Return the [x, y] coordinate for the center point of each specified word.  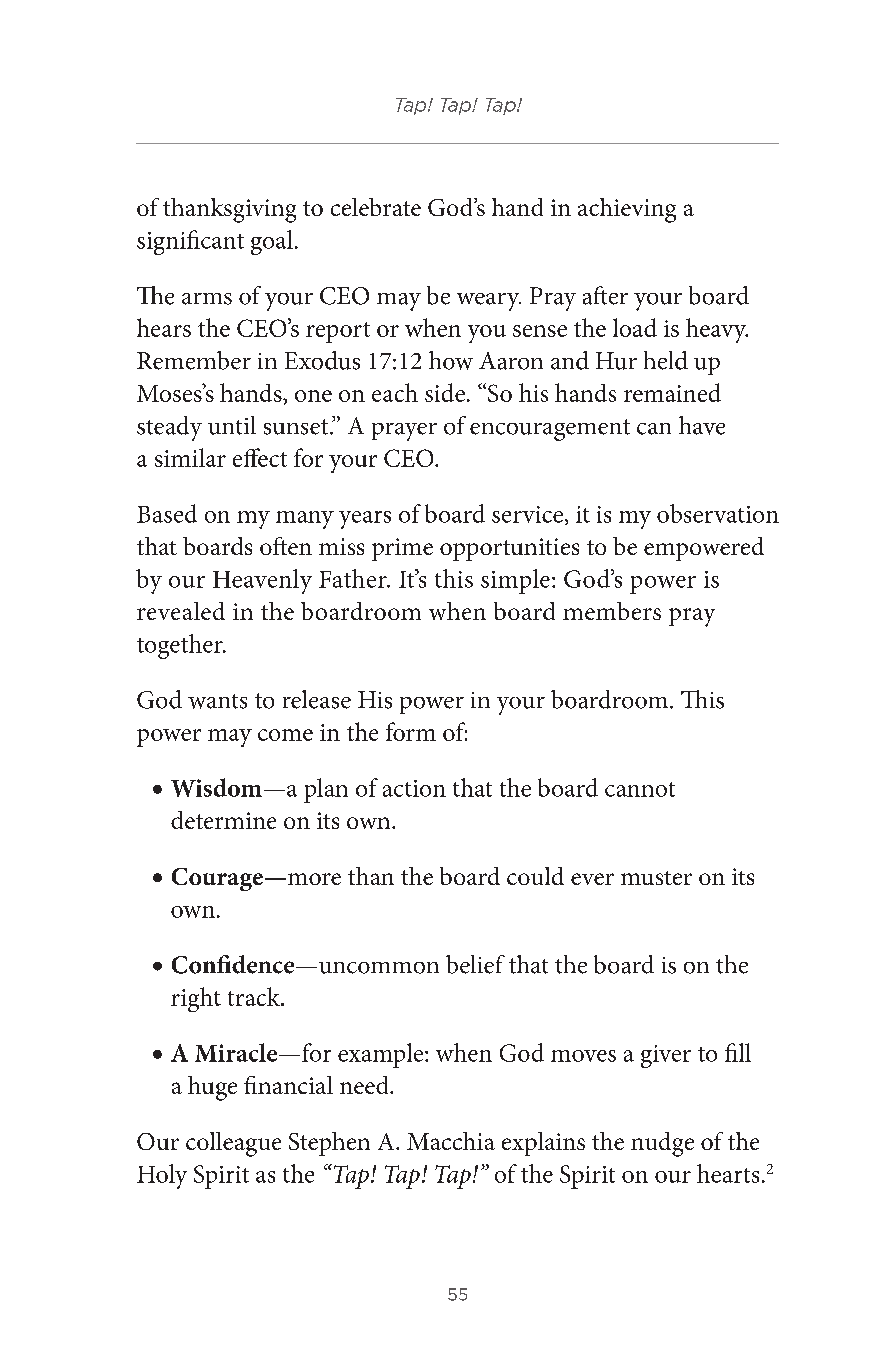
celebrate [376, 207]
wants [217, 701]
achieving [627, 210]
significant [190, 242]
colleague [233, 1144]
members [612, 611]
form [411, 731]
